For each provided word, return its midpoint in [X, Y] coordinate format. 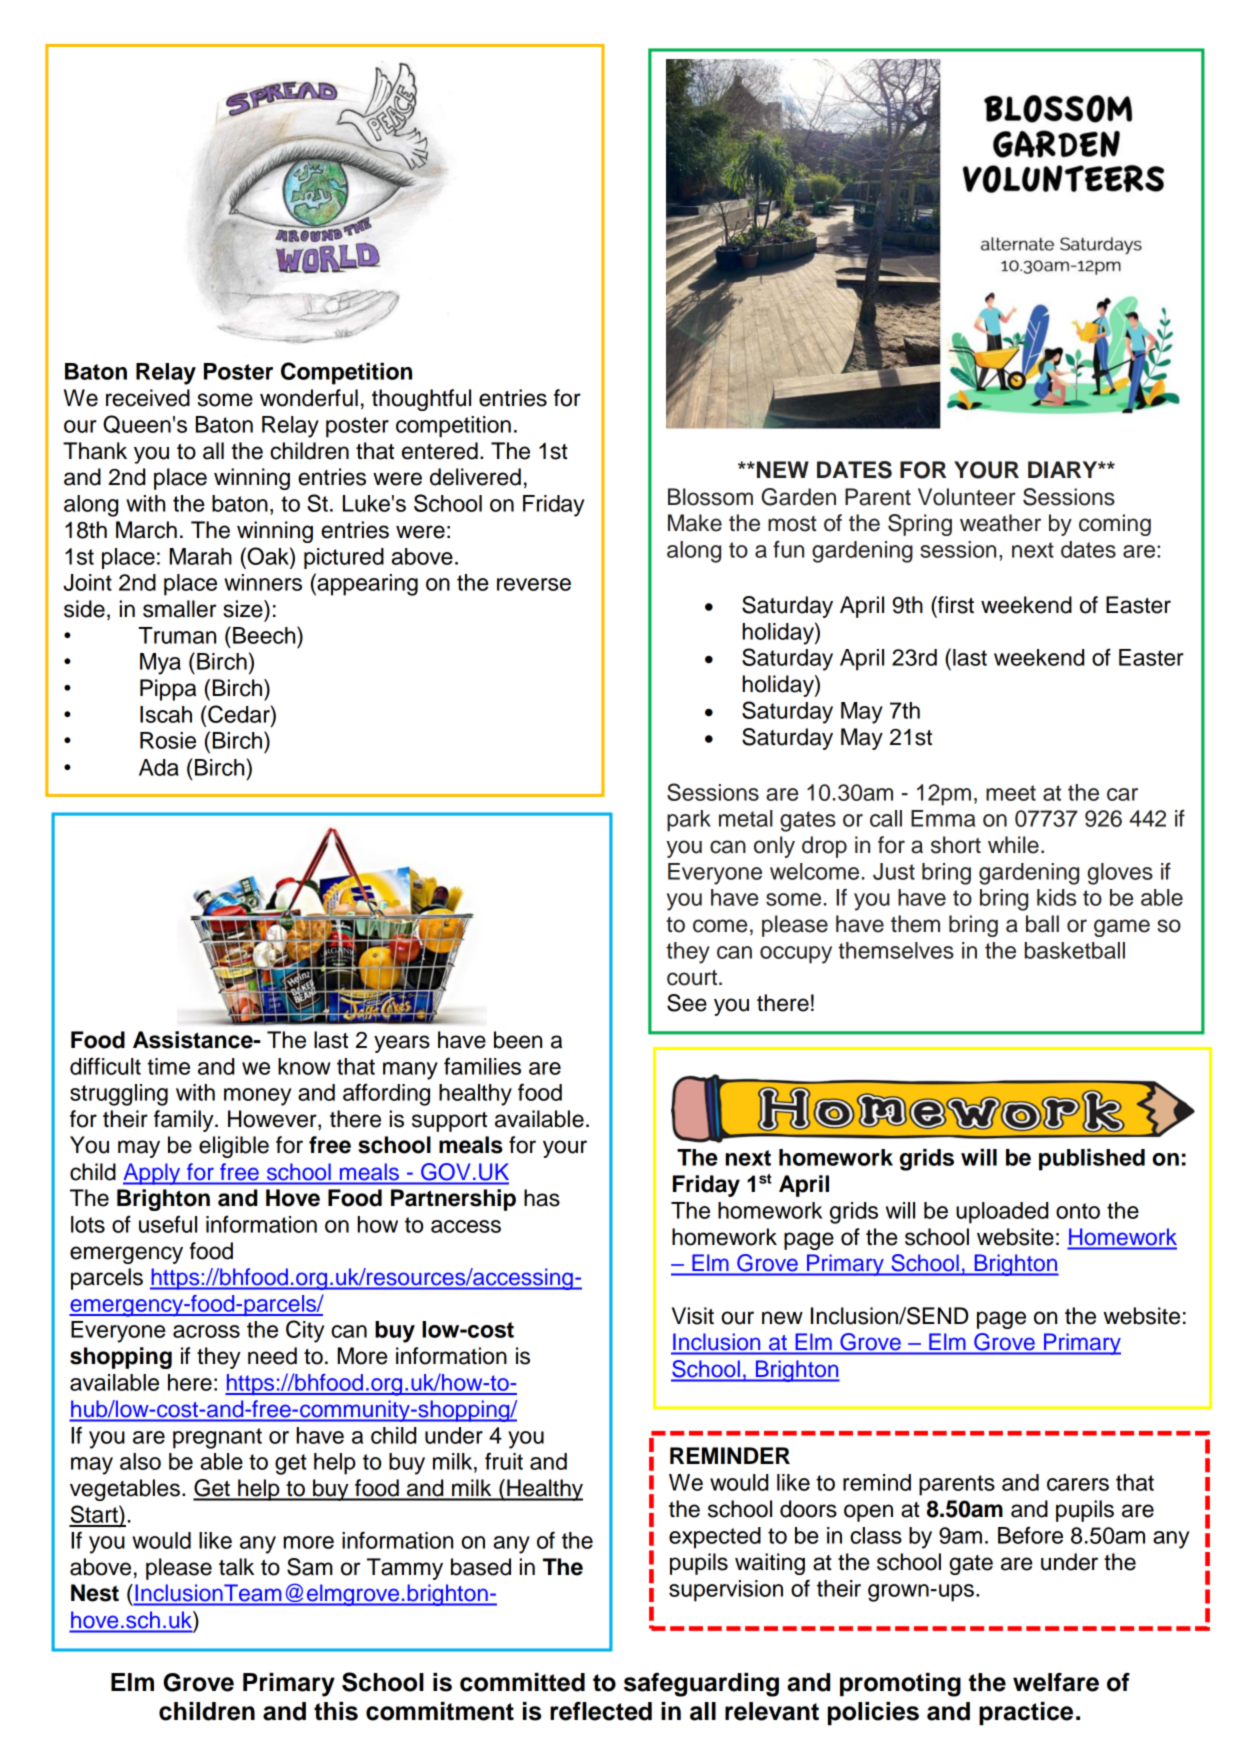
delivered [475, 477]
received [148, 398]
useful [168, 1224]
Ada [159, 767]
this [336, 1711]
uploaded [1002, 1213]
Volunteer [967, 497]
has [542, 1198]
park [689, 821]
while [1013, 845]
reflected [601, 1711]
